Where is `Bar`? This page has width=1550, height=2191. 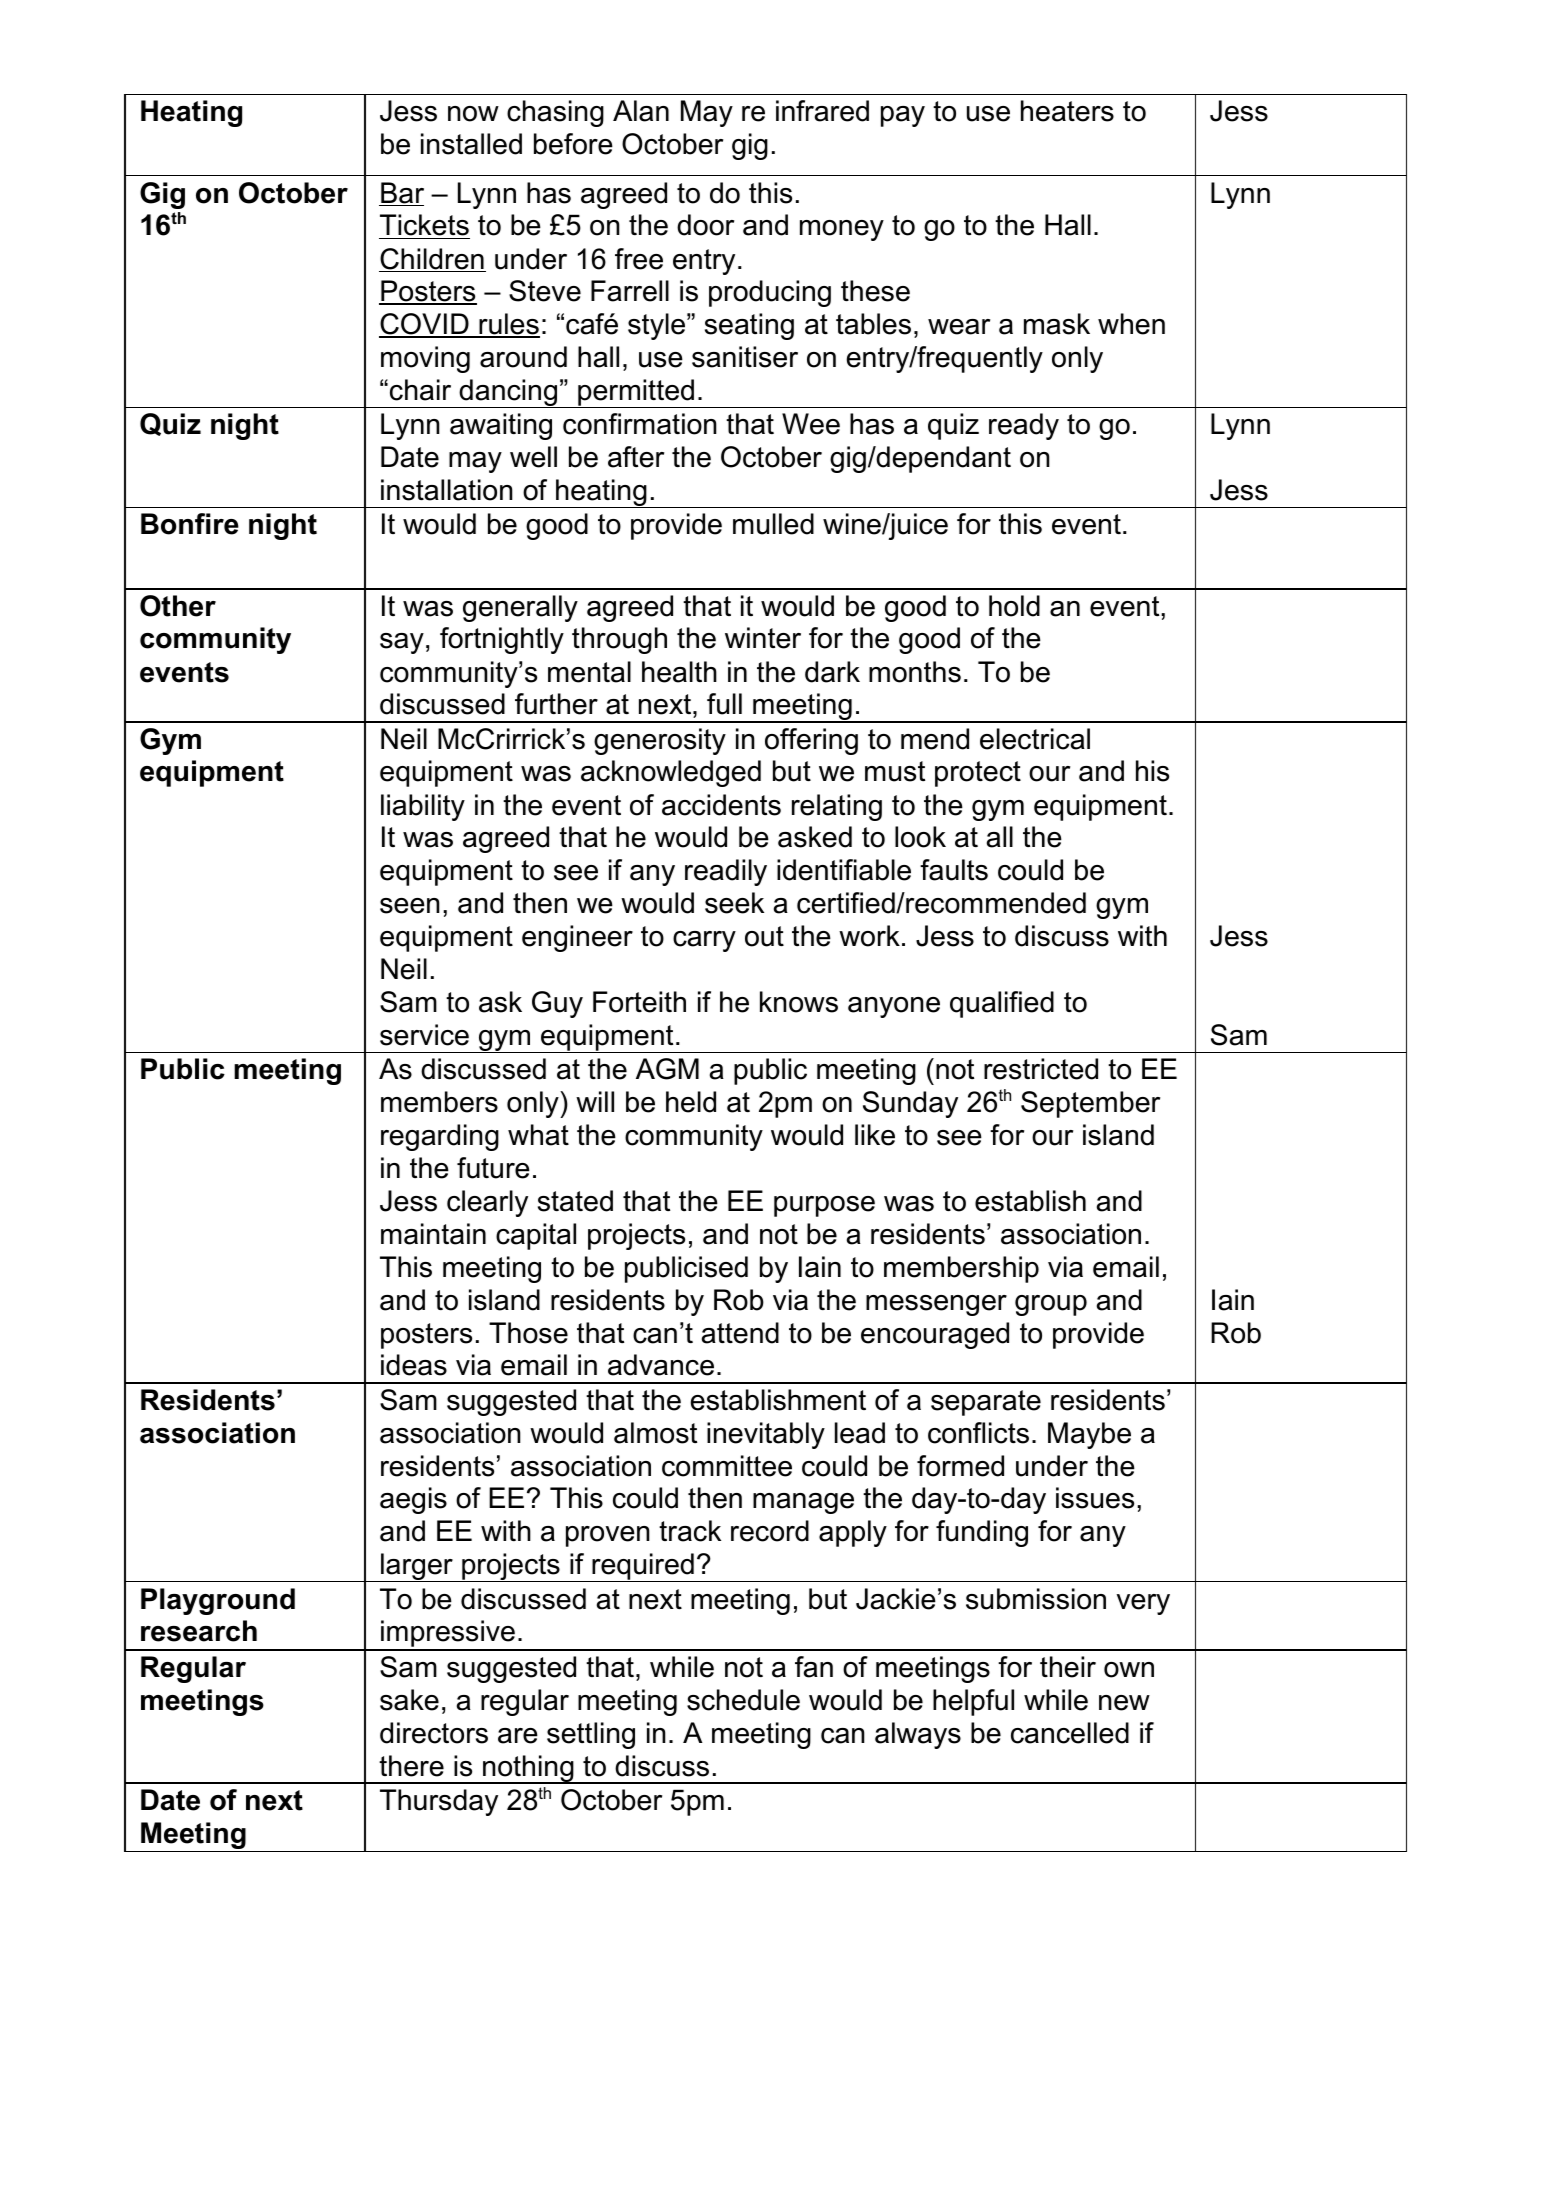
Bar is located at coordinates (401, 194).
